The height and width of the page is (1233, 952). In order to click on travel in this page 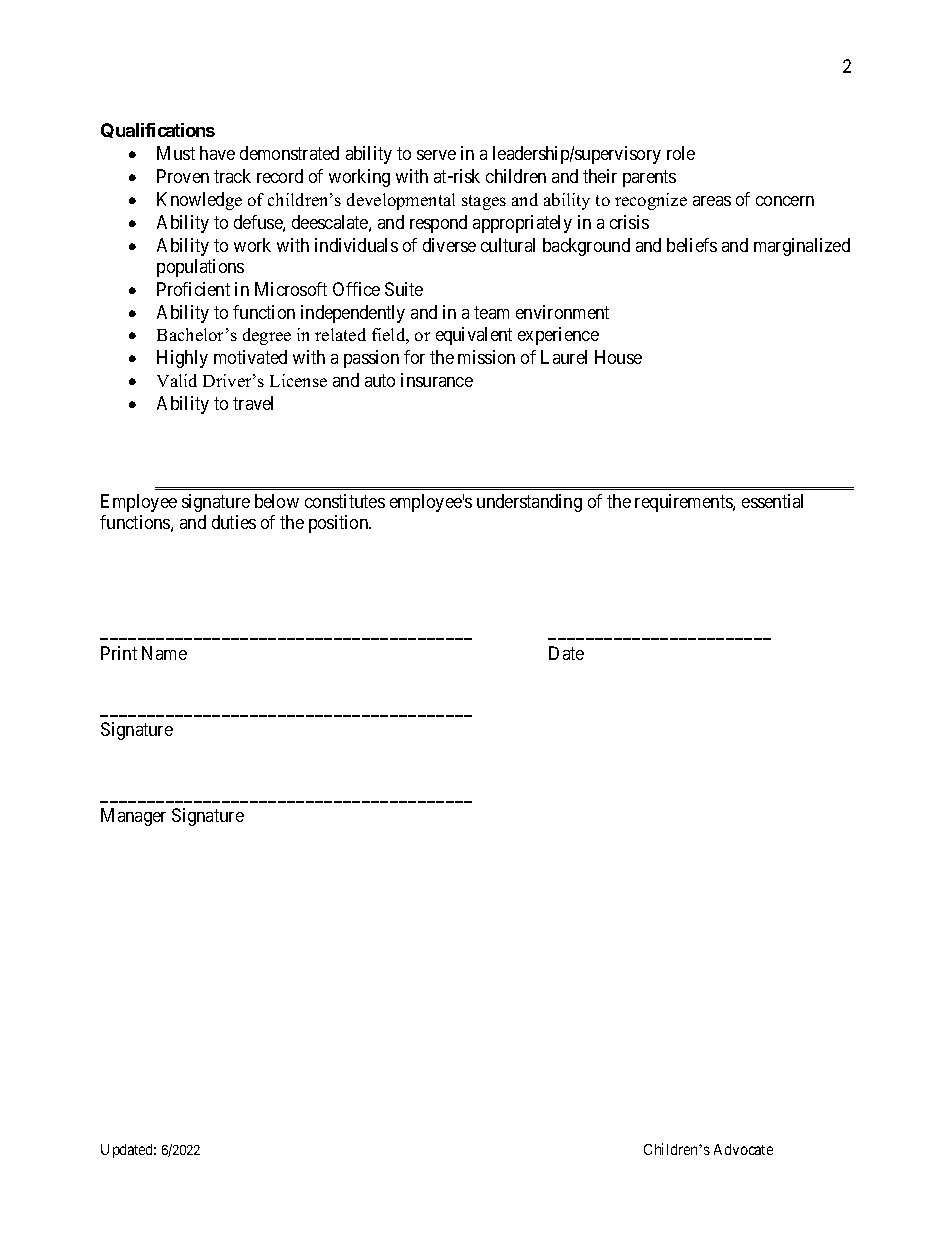, I will do `click(253, 403)`.
